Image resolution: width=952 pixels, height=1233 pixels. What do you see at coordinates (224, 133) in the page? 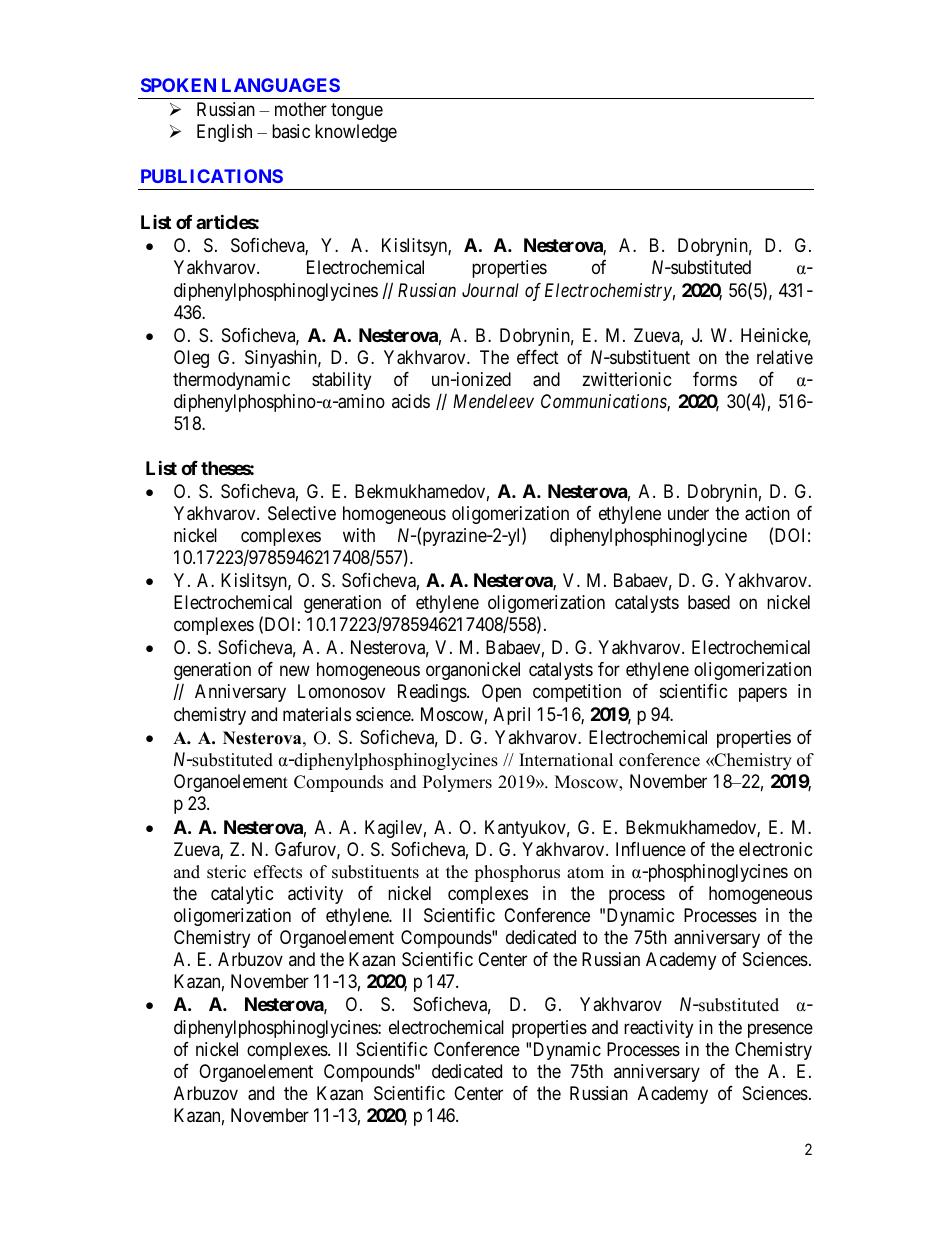
I see `English` at bounding box center [224, 133].
